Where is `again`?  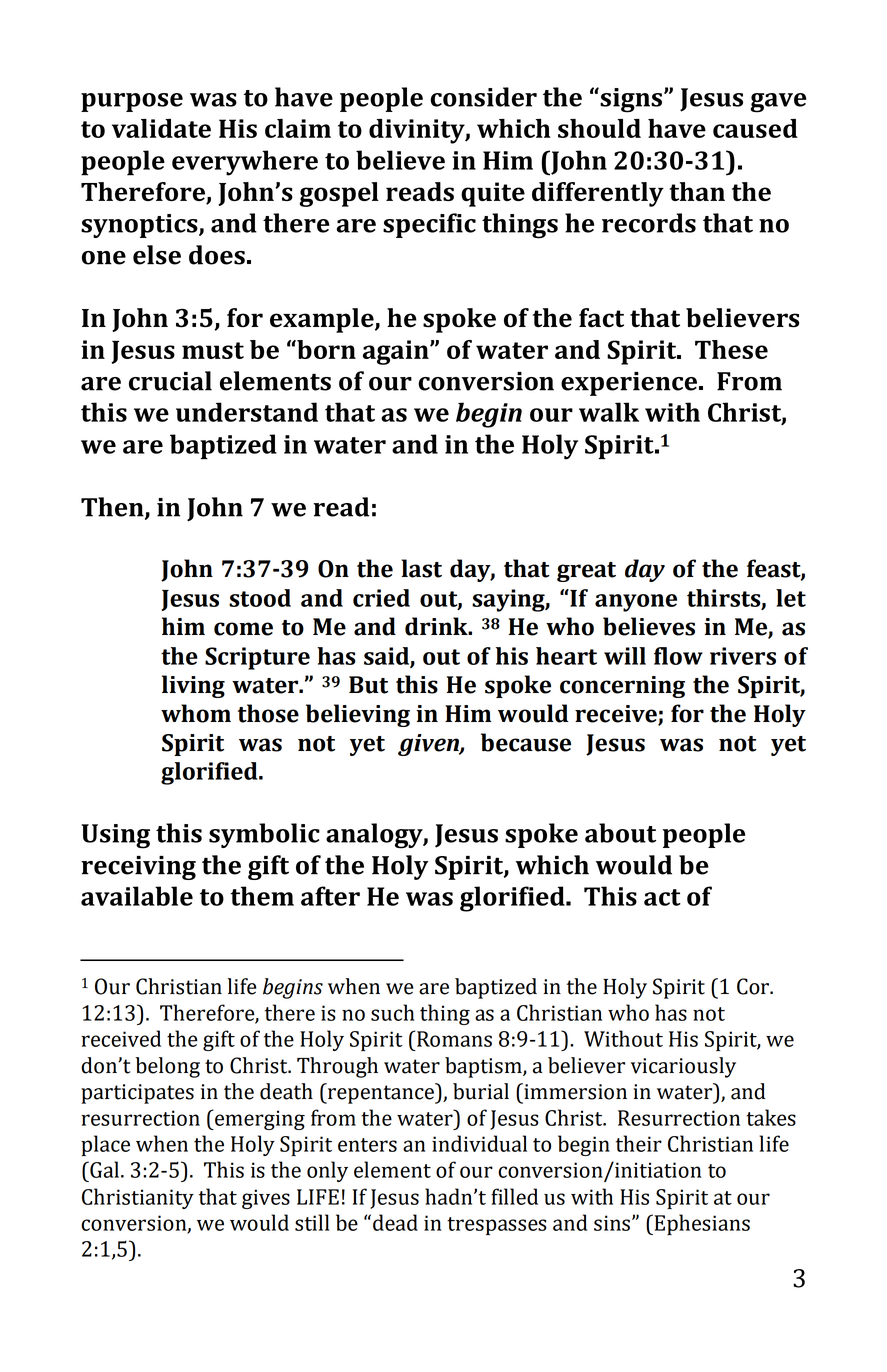 again is located at coordinates (397, 352).
